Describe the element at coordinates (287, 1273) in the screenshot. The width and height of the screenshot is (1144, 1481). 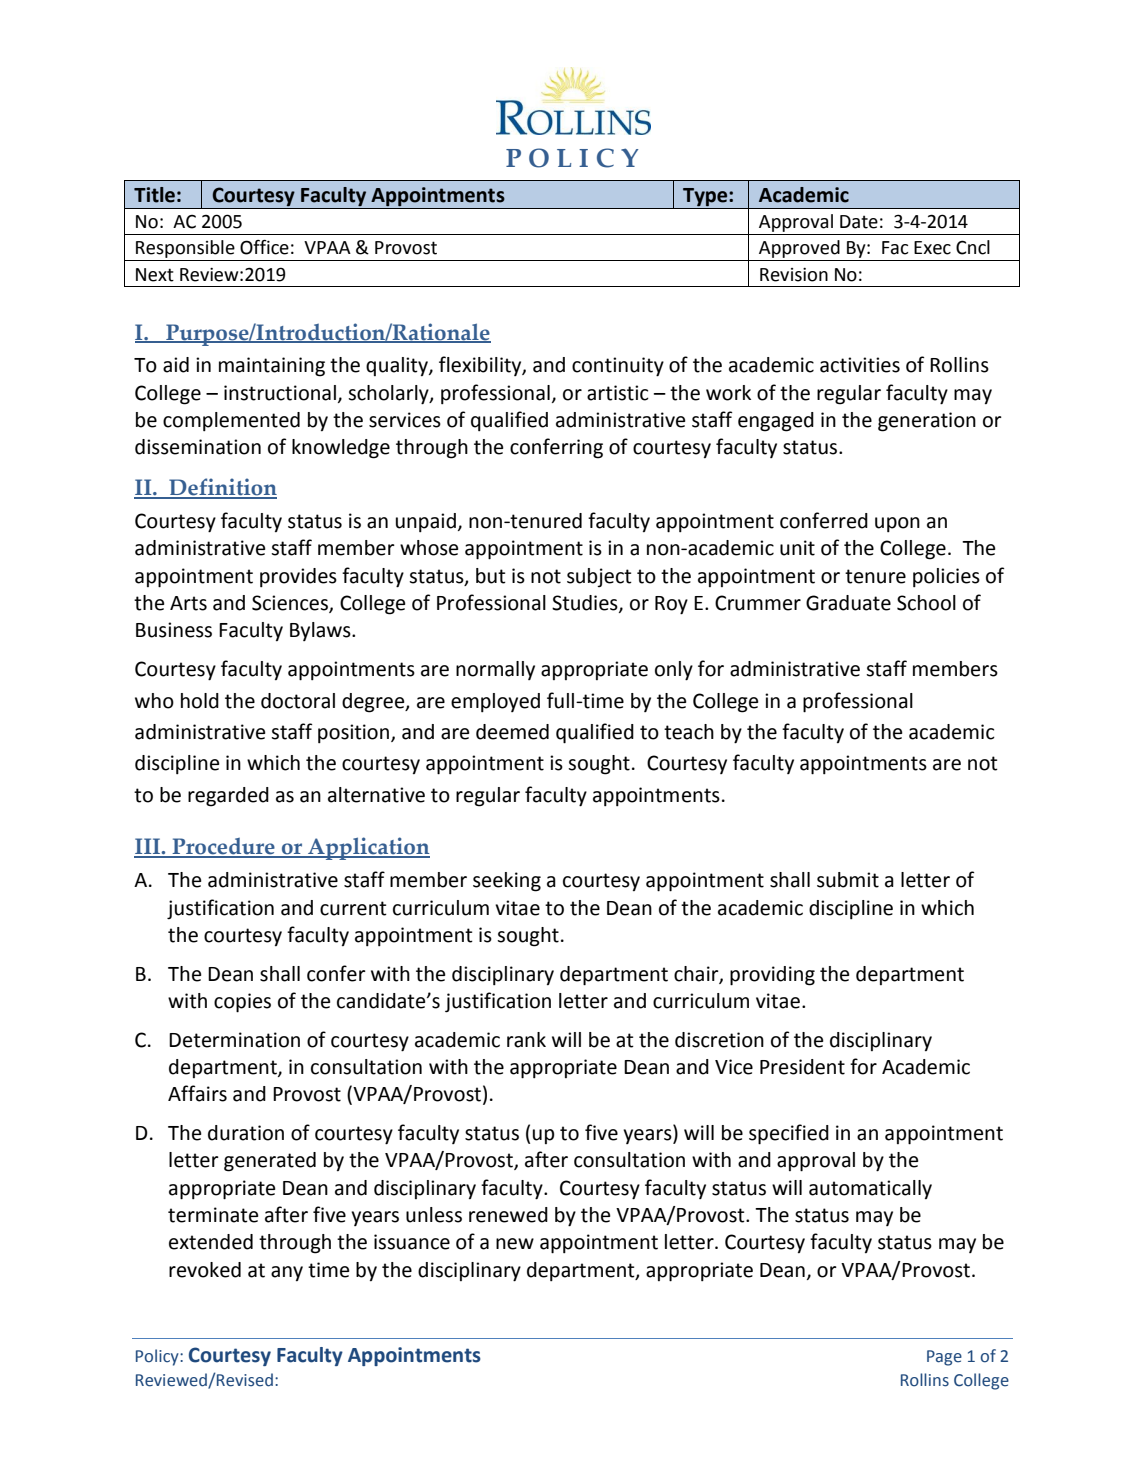
I see `any` at that location.
